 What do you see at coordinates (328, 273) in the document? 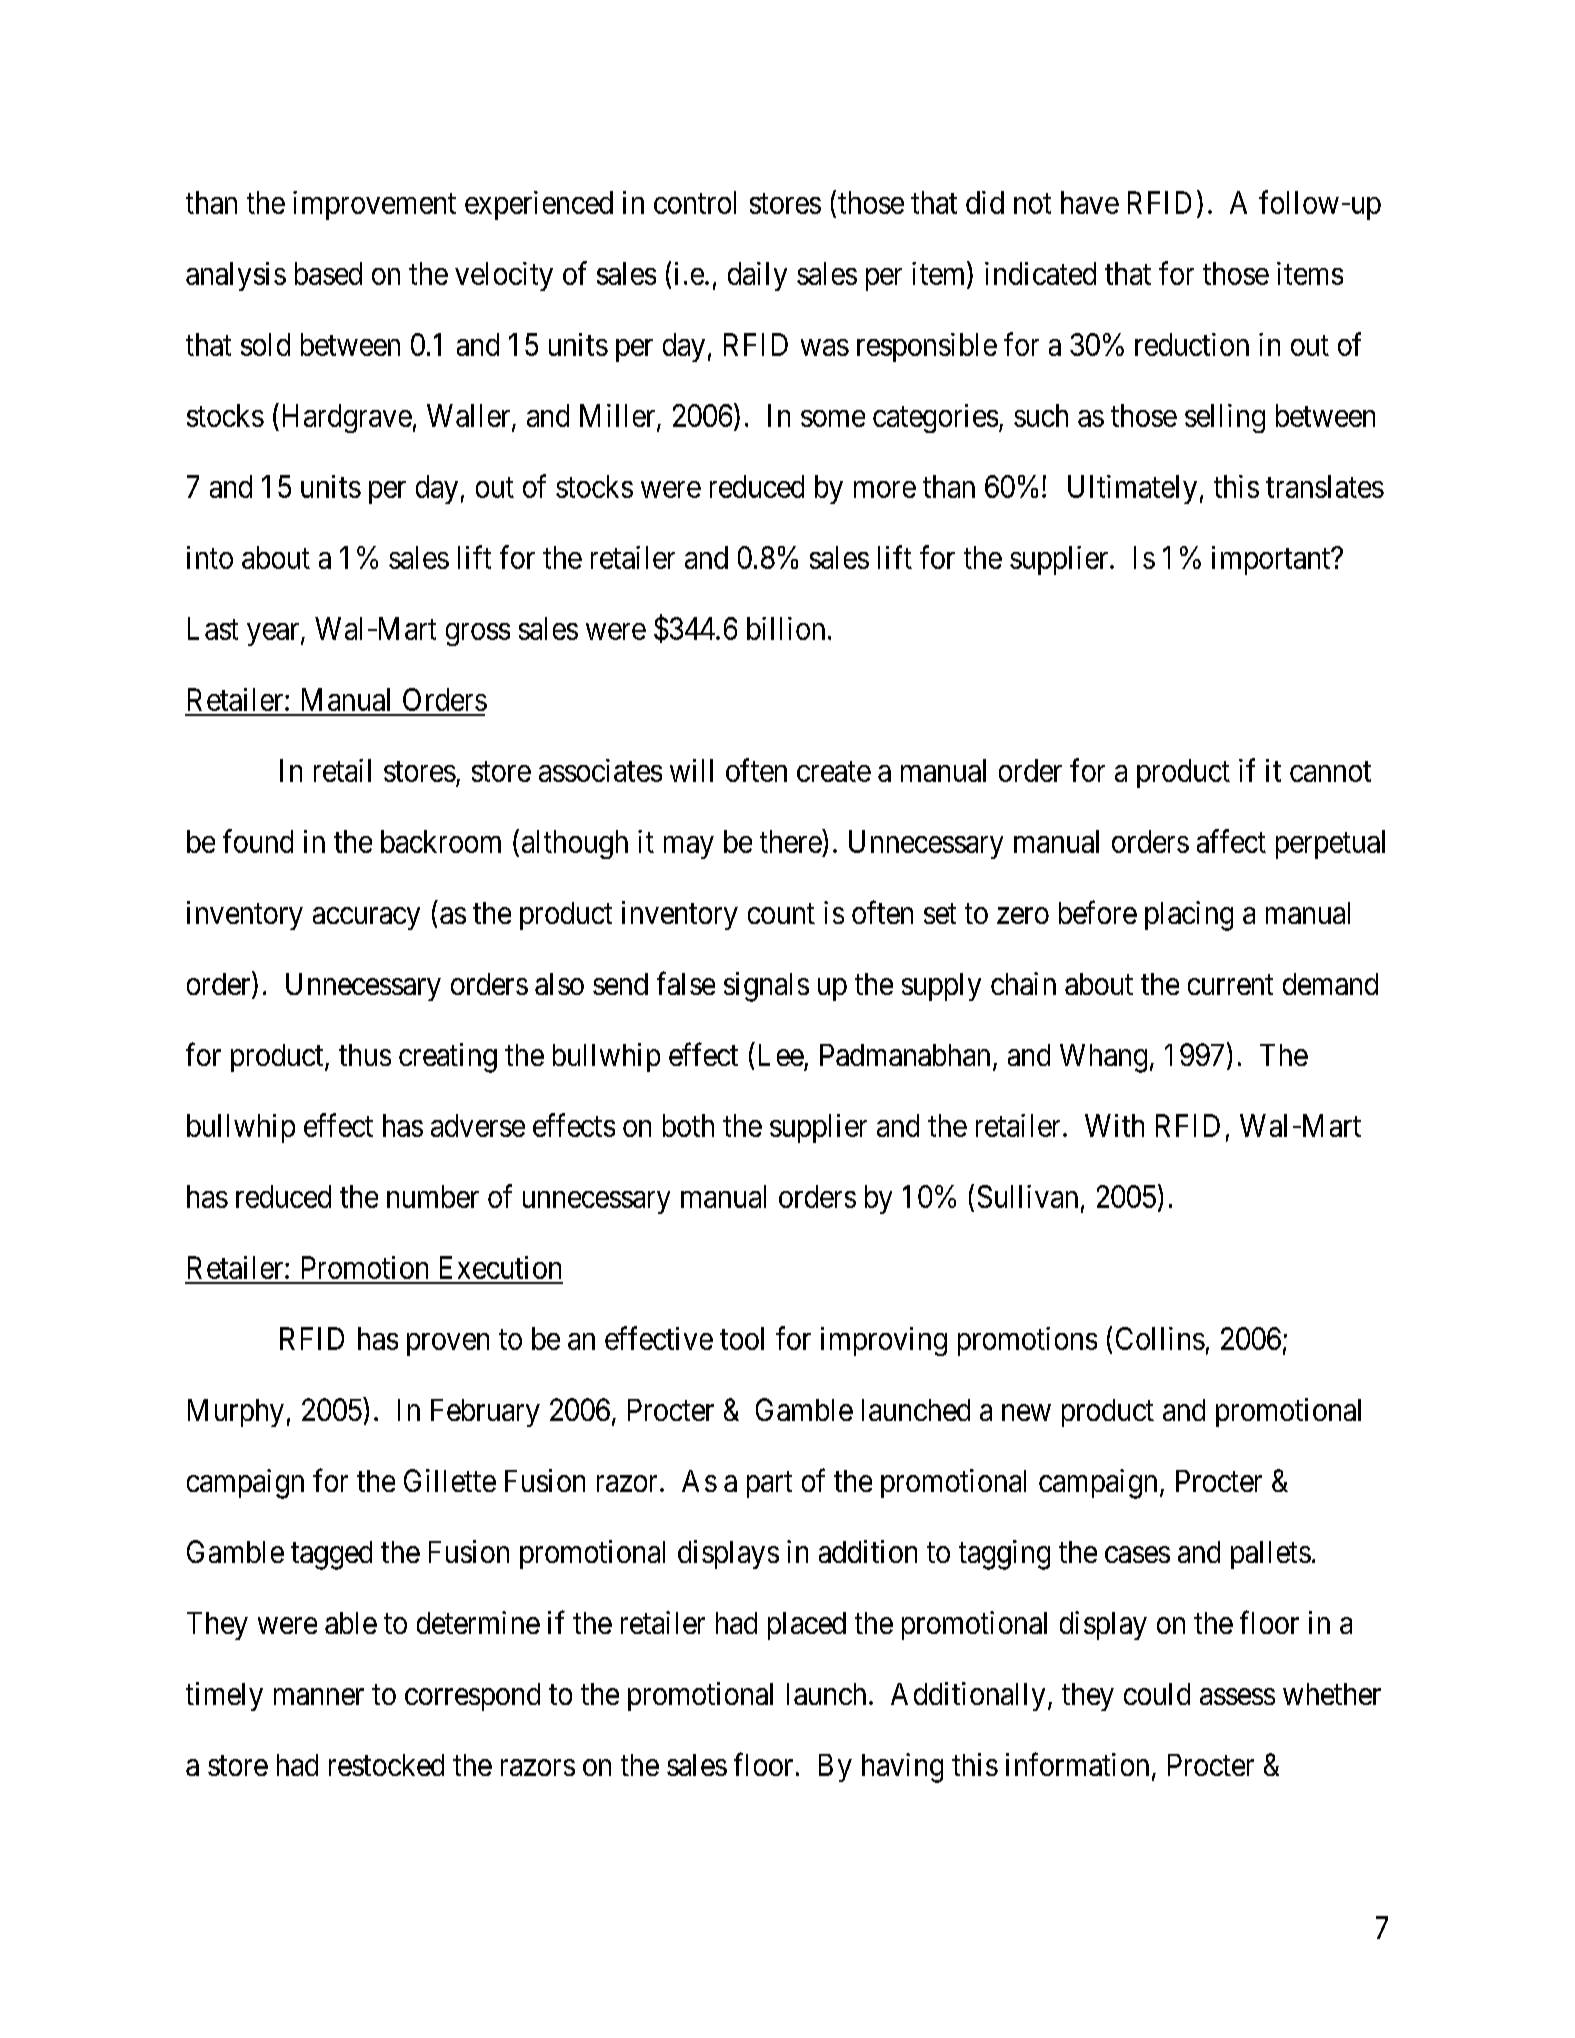
I see `based` at bounding box center [328, 273].
